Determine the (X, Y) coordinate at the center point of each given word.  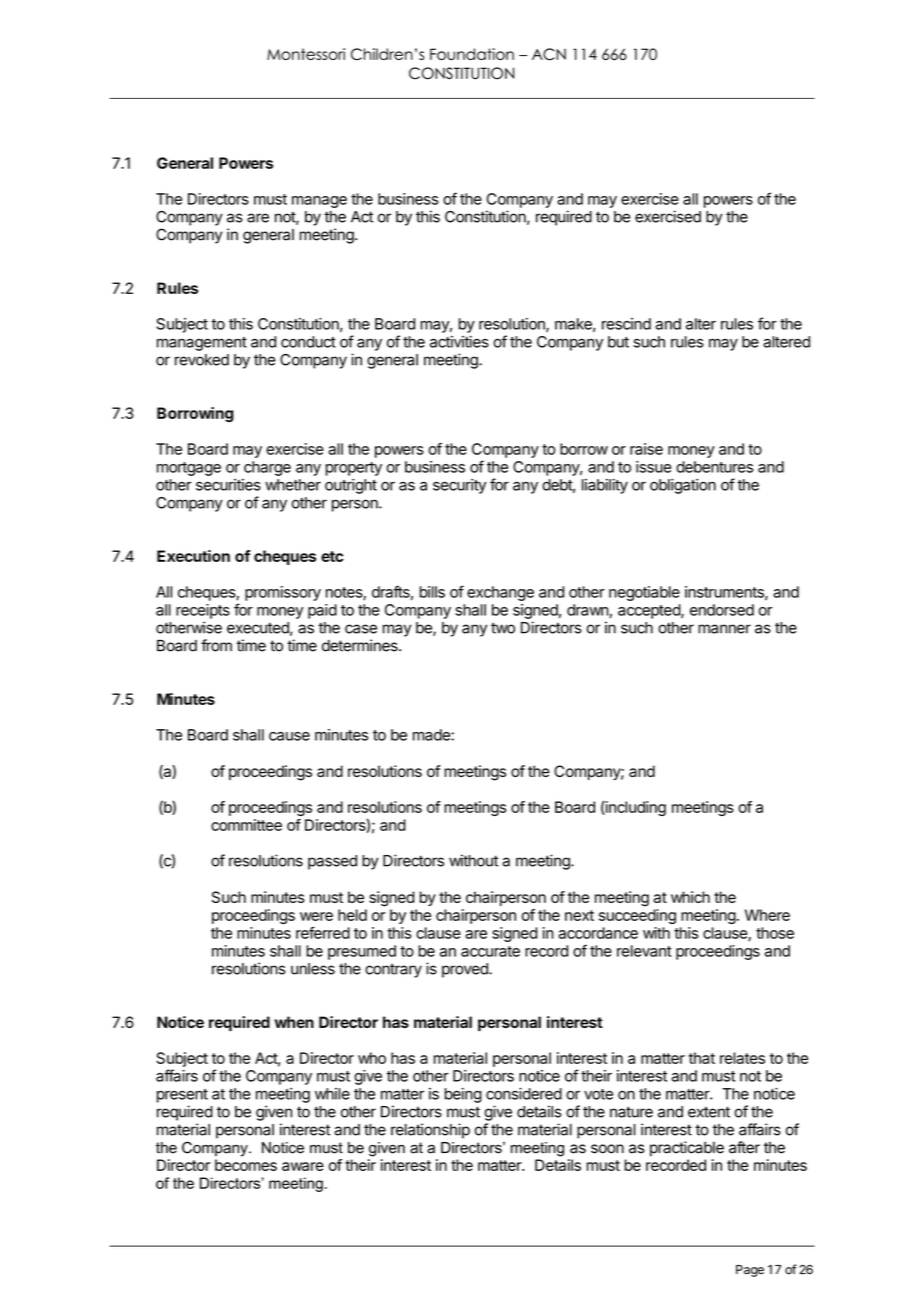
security (459, 486)
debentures (714, 467)
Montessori (306, 54)
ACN (549, 54)
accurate (490, 951)
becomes (246, 1165)
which (690, 897)
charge (267, 468)
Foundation (472, 54)
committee (246, 825)
